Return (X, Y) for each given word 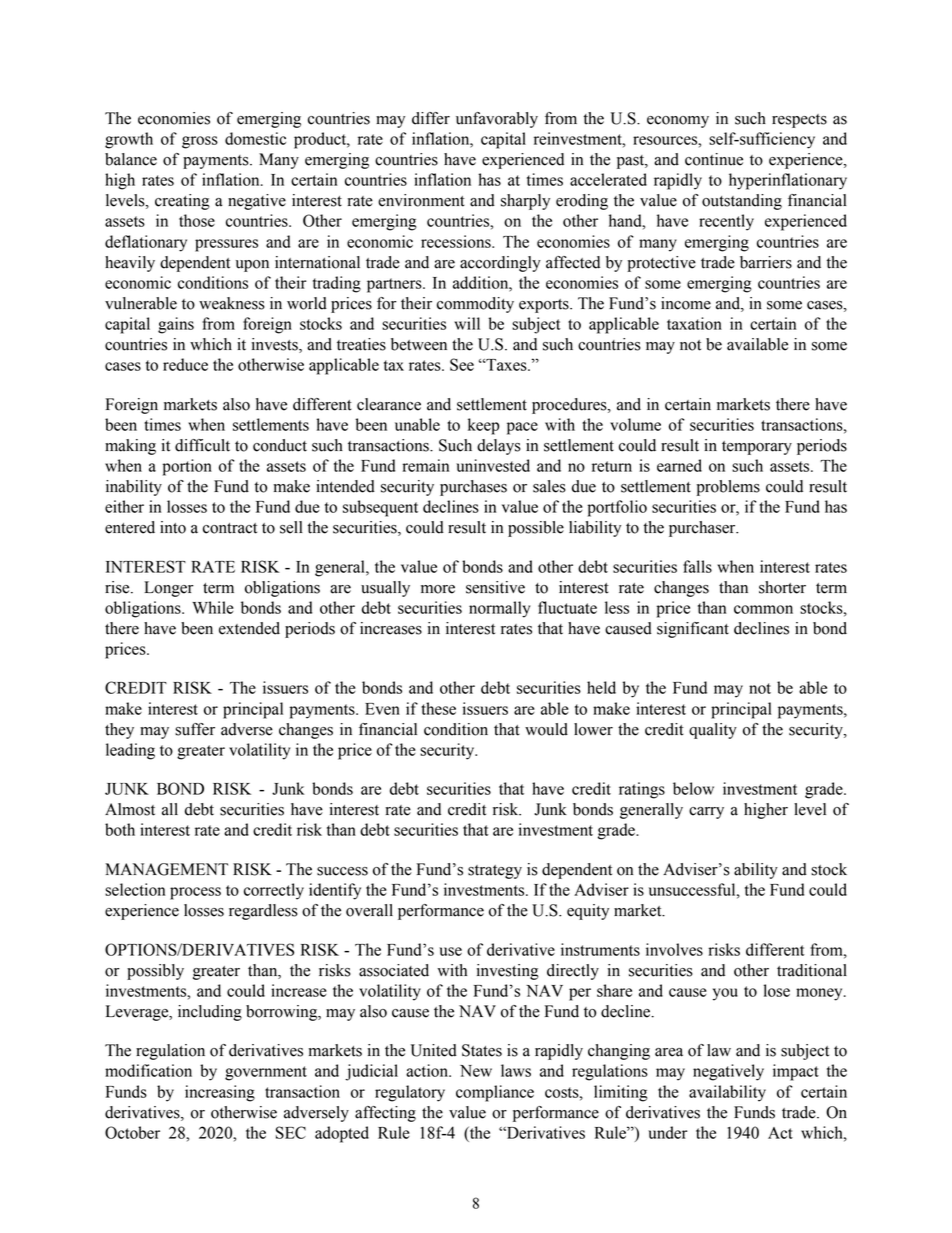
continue (714, 159)
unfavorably (497, 120)
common (763, 609)
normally (499, 609)
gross (200, 142)
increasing (220, 1093)
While (213, 607)
